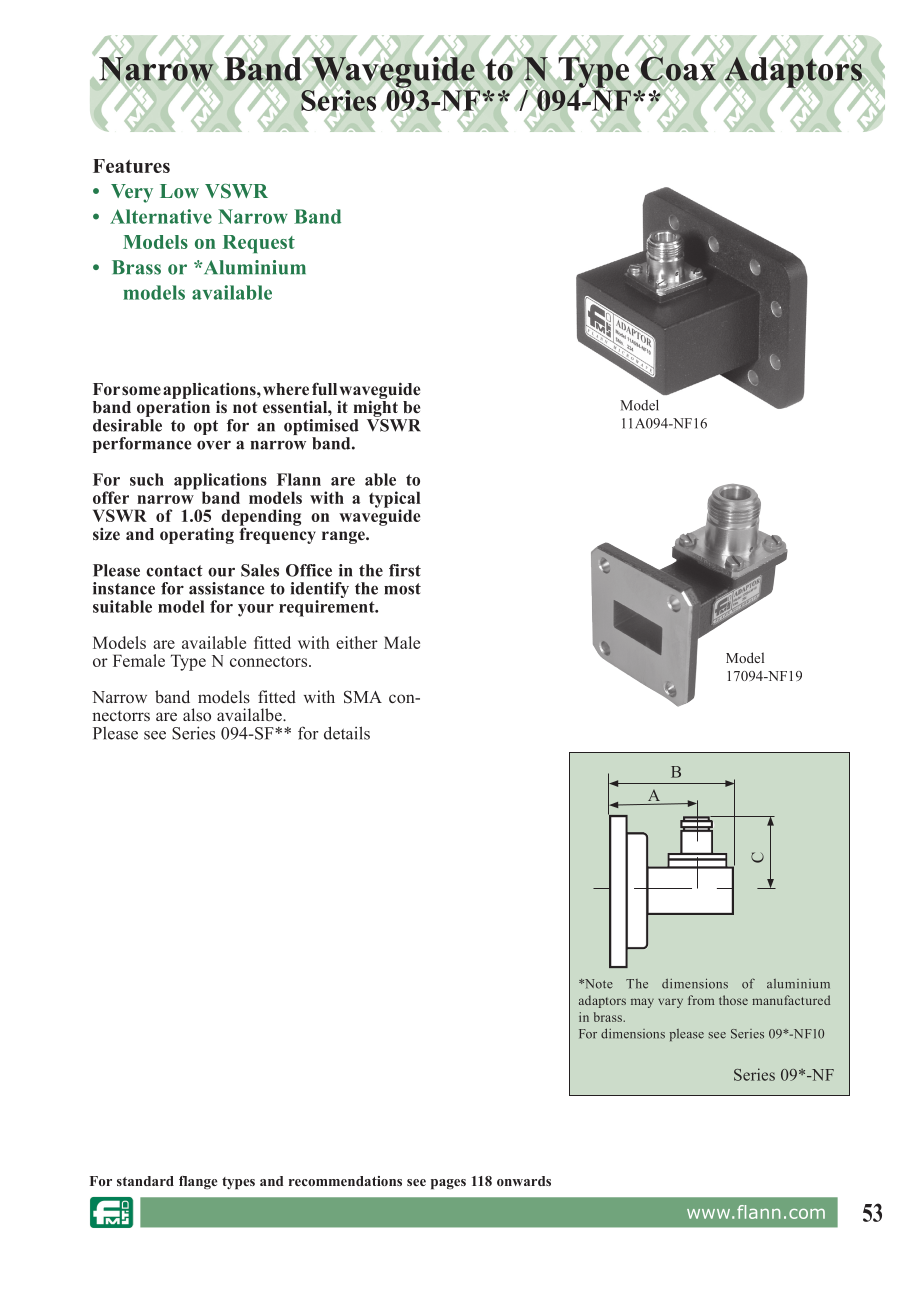 Image resolution: width=924 pixels, height=1297 pixels. What do you see at coordinates (395, 500) in the image?
I see `typical` at bounding box center [395, 500].
